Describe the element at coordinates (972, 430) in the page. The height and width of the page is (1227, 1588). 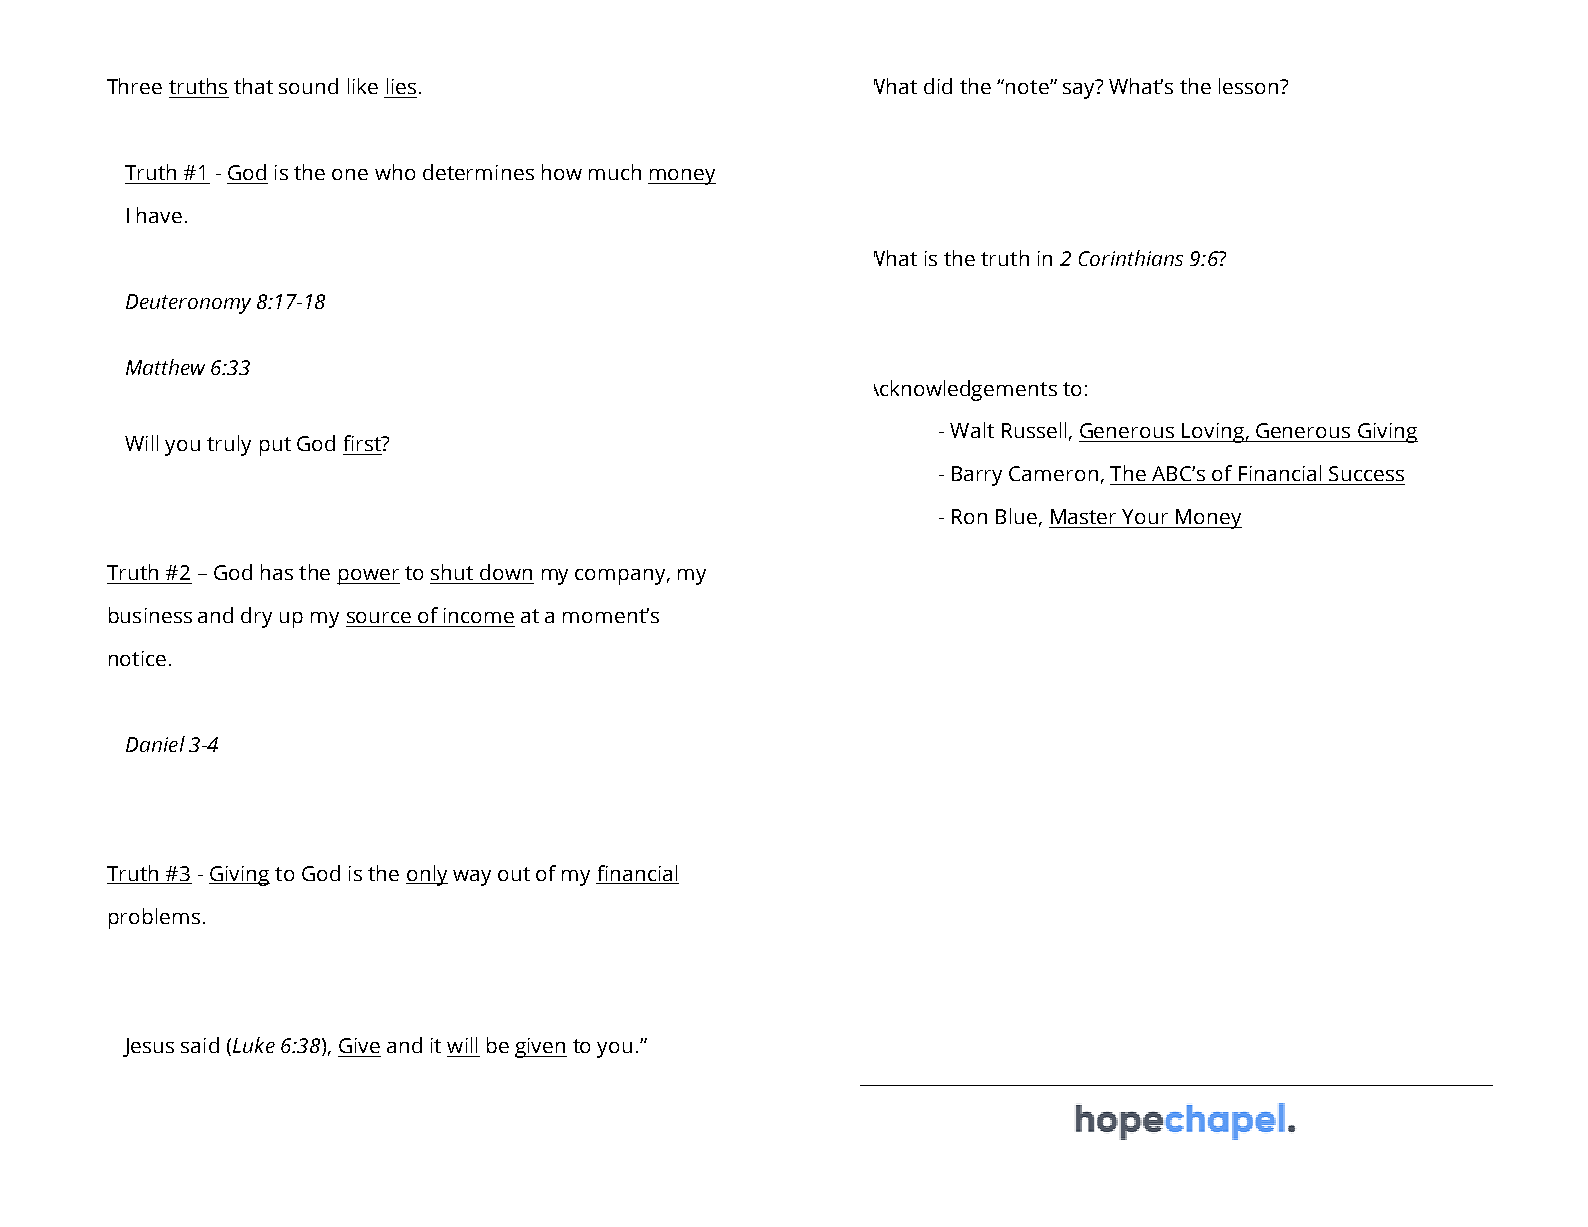
I see `Walt` at that location.
